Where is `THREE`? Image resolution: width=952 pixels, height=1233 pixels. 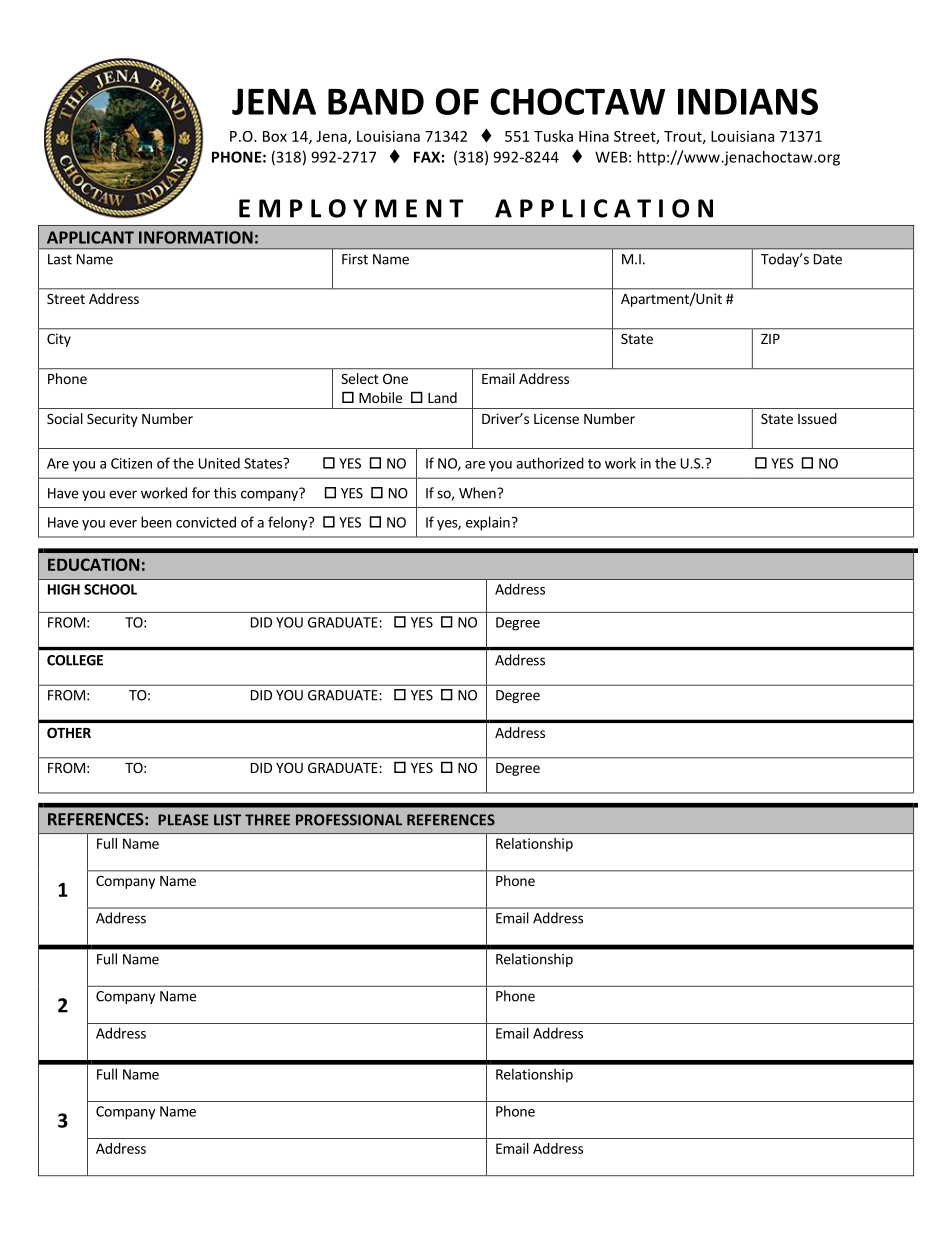
THREE is located at coordinates (267, 820).
